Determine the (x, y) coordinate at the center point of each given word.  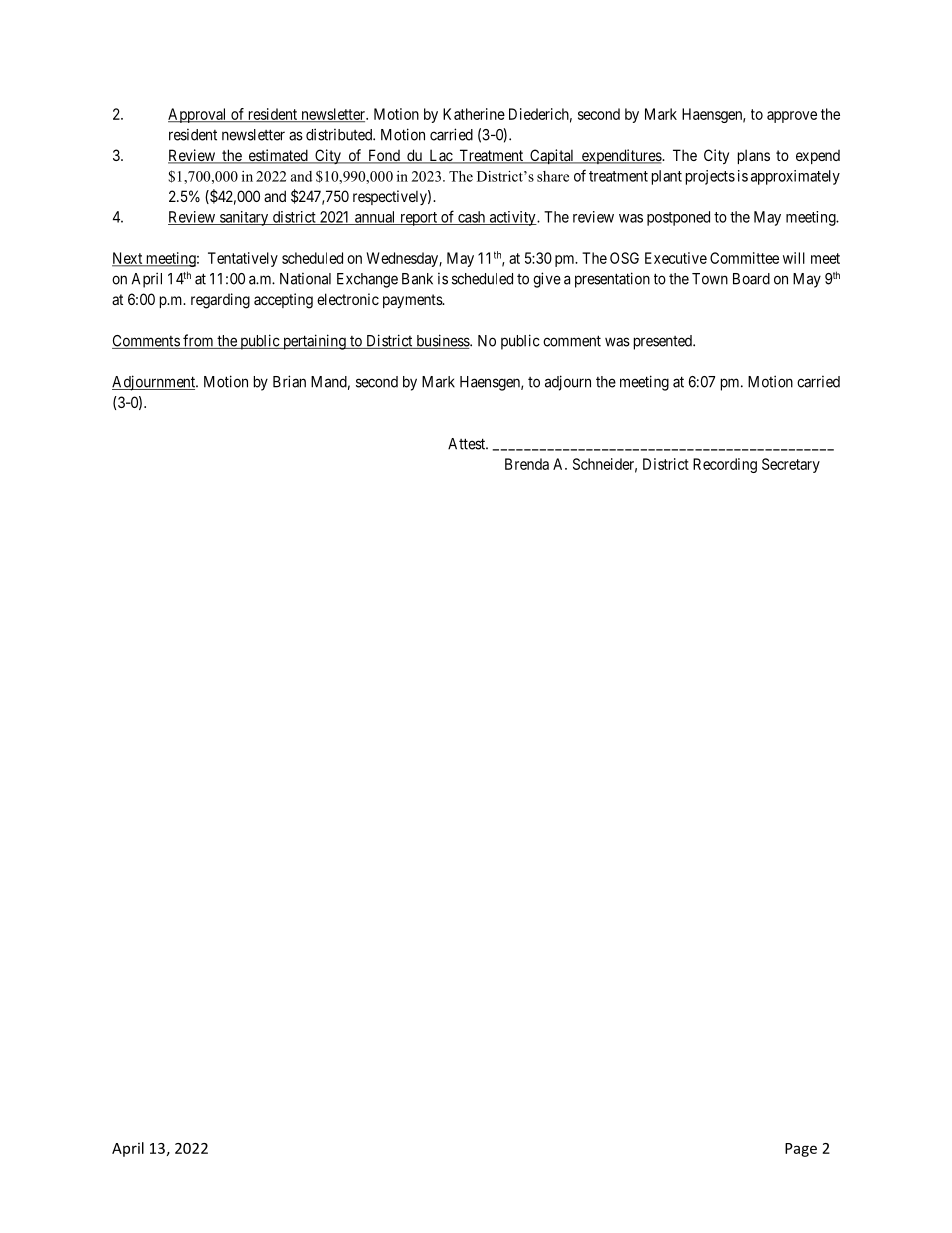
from (198, 341)
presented (664, 342)
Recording (725, 465)
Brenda (527, 464)
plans (754, 156)
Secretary (791, 465)
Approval (198, 115)
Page (801, 1150)
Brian (289, 381)
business (442, 341)
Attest (468, 444)
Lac (440, 156)
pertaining (314, 342)
